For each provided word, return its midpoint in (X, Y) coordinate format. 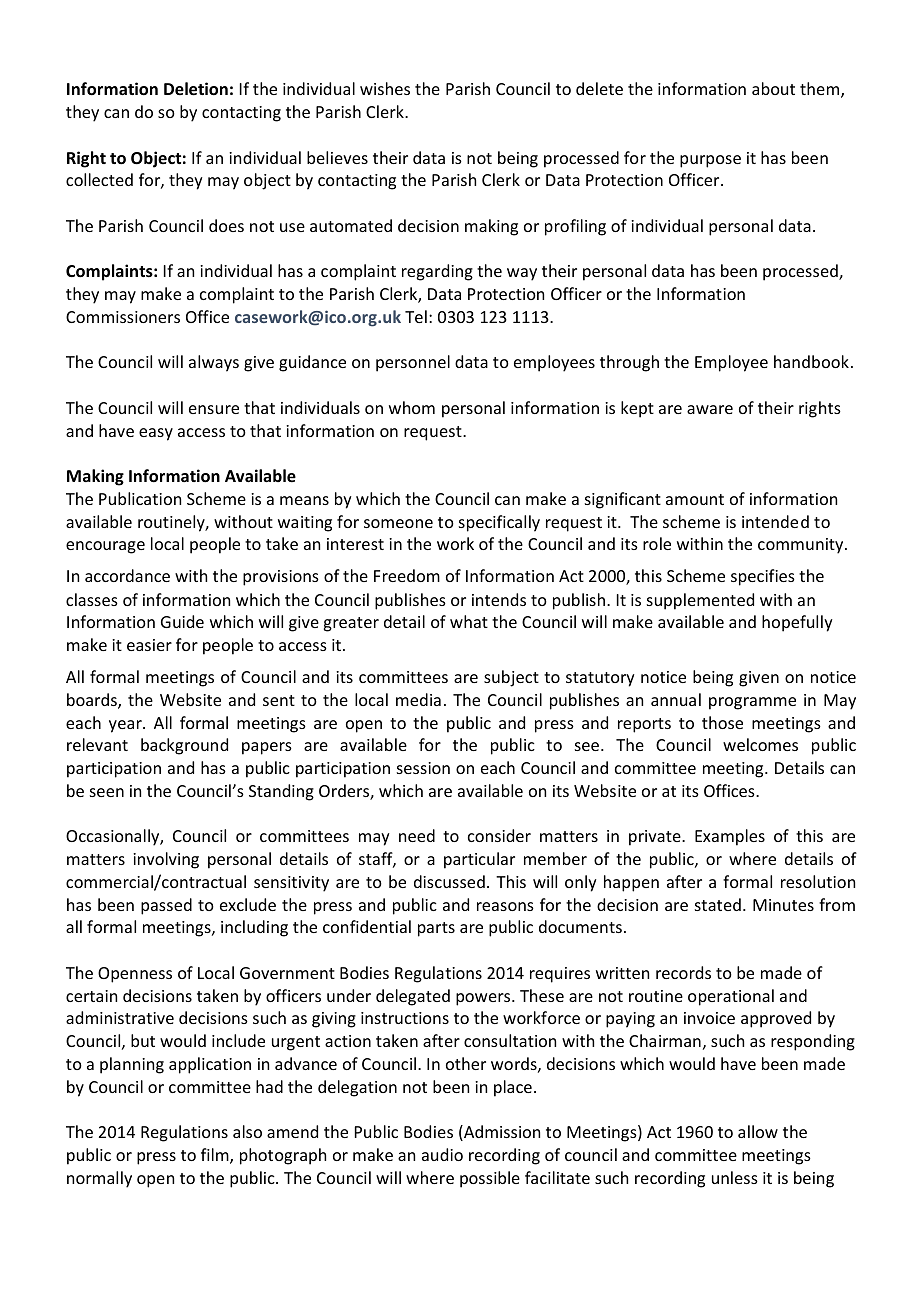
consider (499, 835)
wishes (385, 88)
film (216, 1156)
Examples (730, 837)
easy (156, 434)
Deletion (196, 89)
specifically (499, 523)
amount (695, 499)
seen (107, 792)
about (773, 88)
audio (442, 1154)
